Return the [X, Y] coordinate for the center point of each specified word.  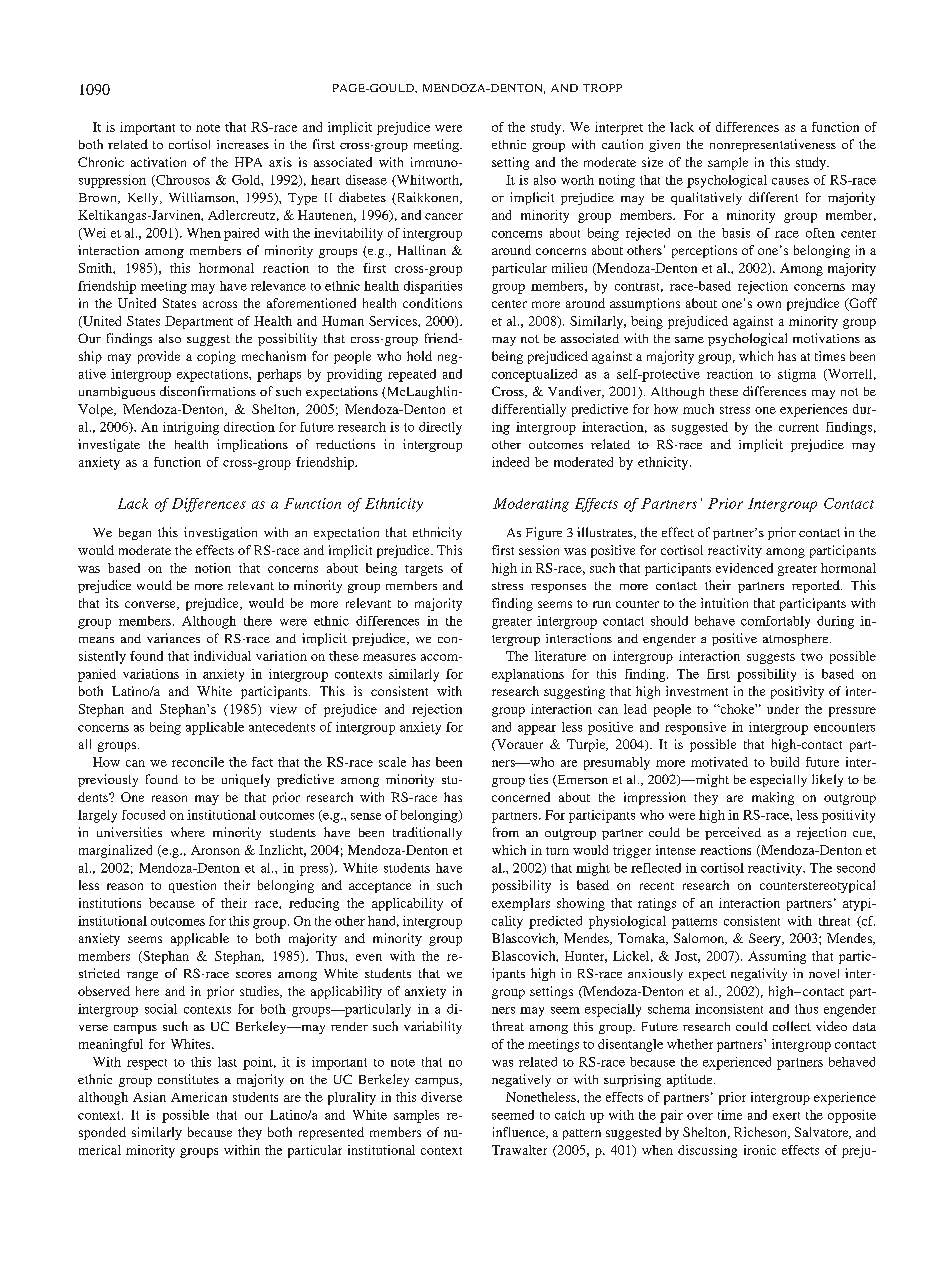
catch [570, 1115]
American [199, 1097]
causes [790, 181]
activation [158, 162]
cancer [444, 216]
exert [786, 1116]
